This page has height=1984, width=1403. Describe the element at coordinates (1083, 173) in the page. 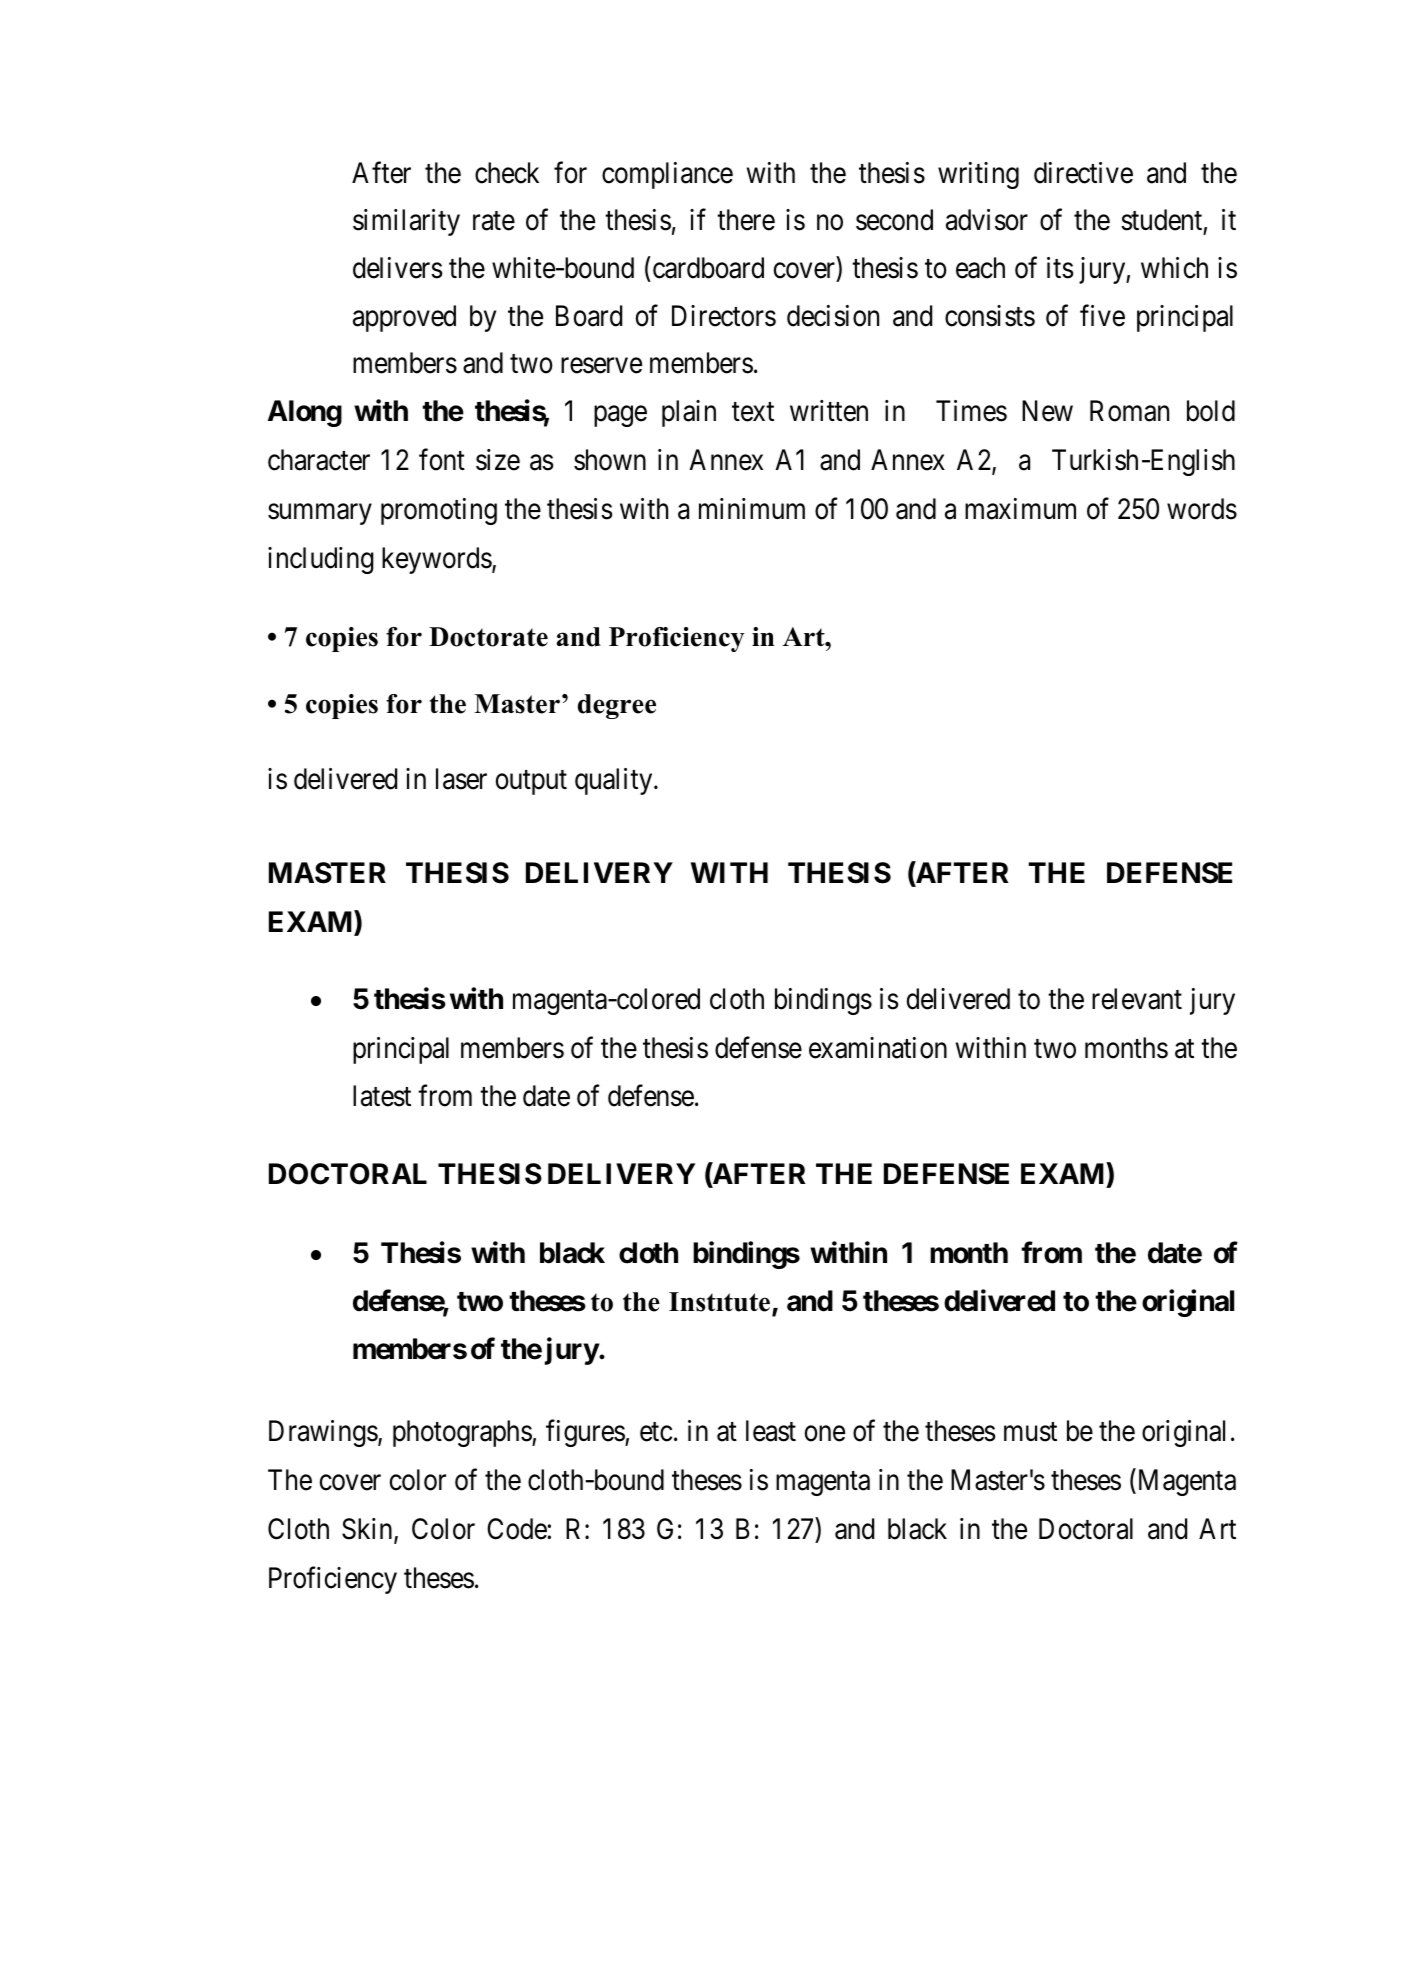

I see `directive` at that location.
